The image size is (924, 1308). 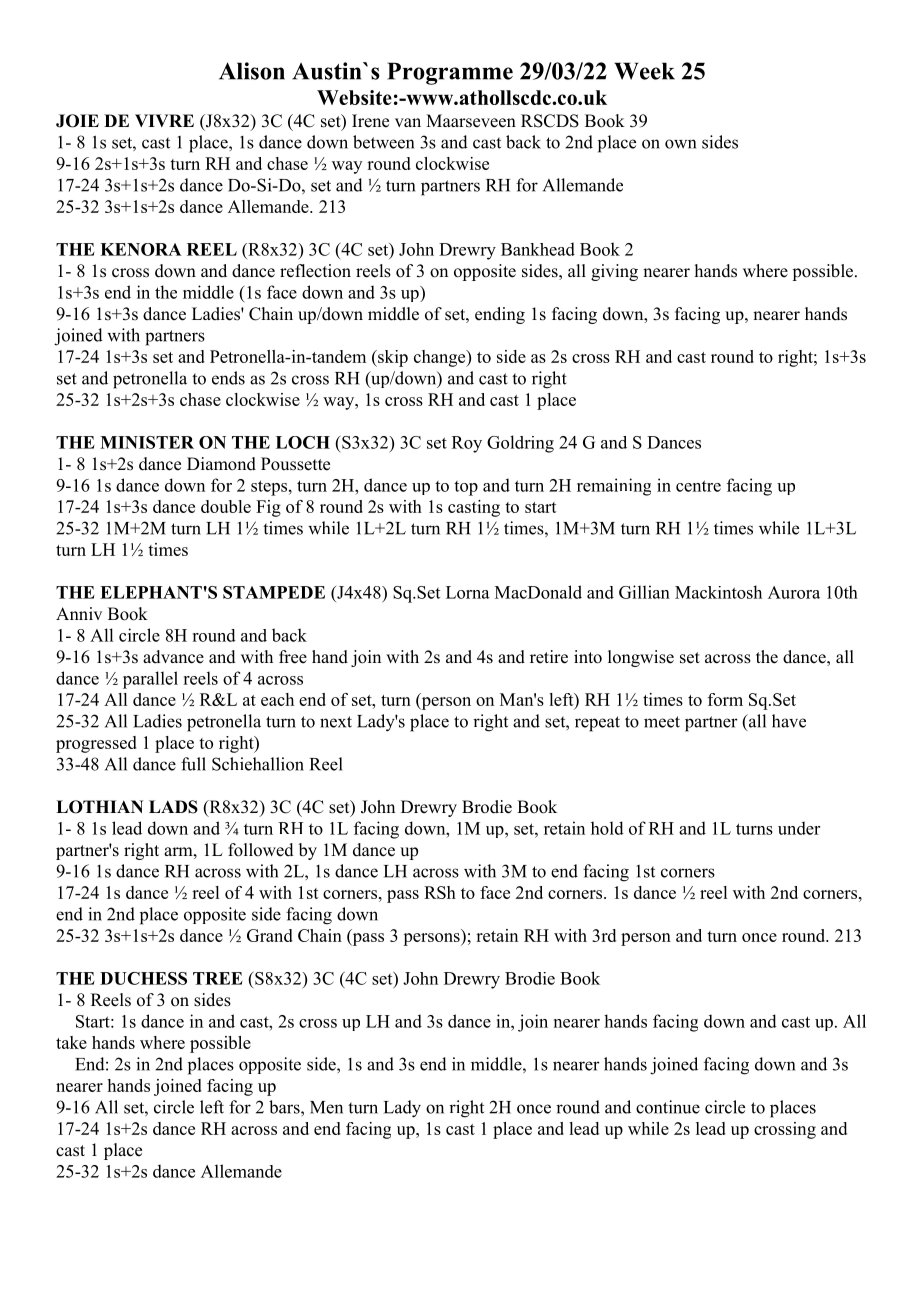 What do you see at coordinates (644, 592) in the document?
I see `Gillian` at bounding box center [644, 592].
